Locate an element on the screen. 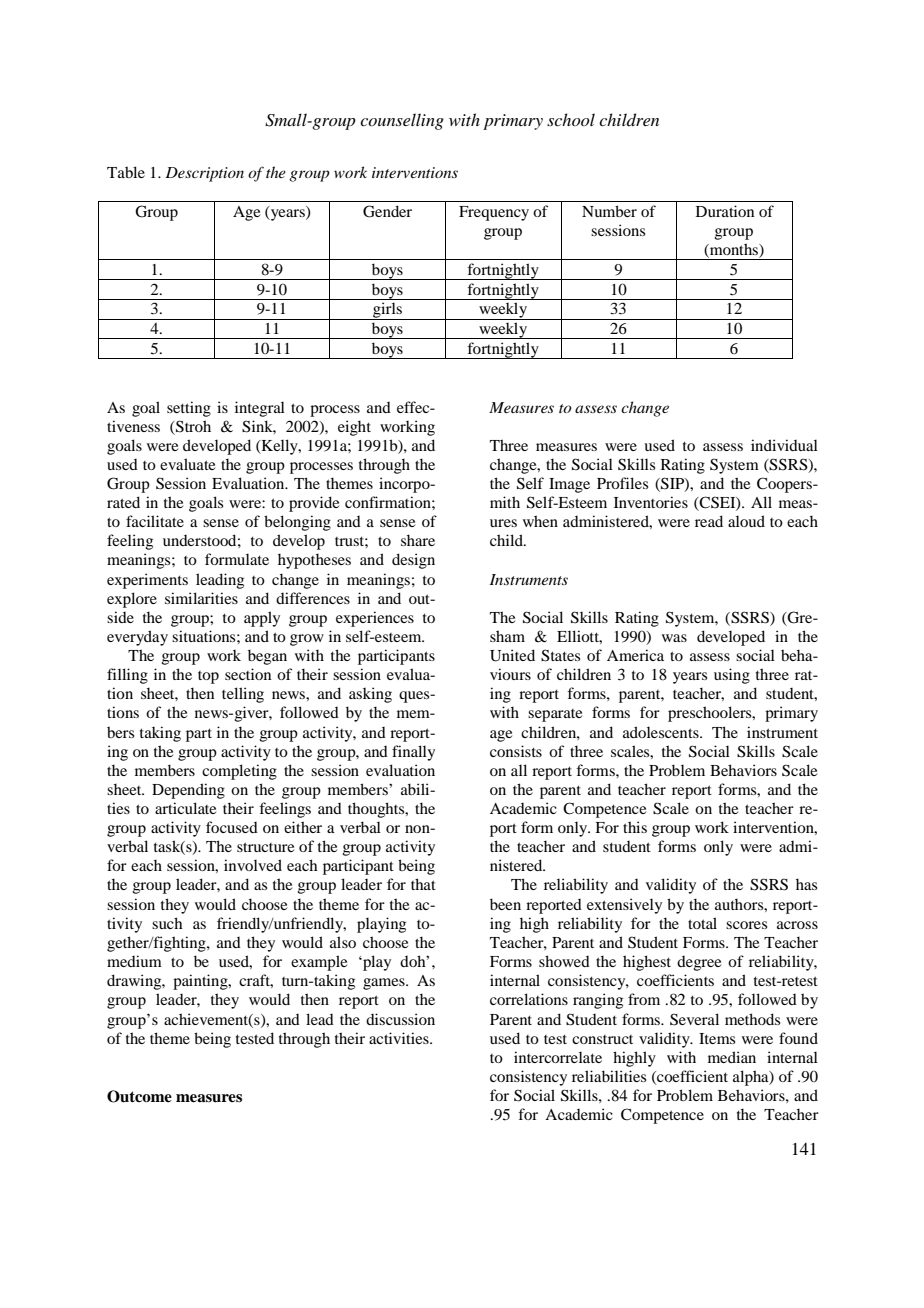  Sink is located at coordinates (259, 427).
